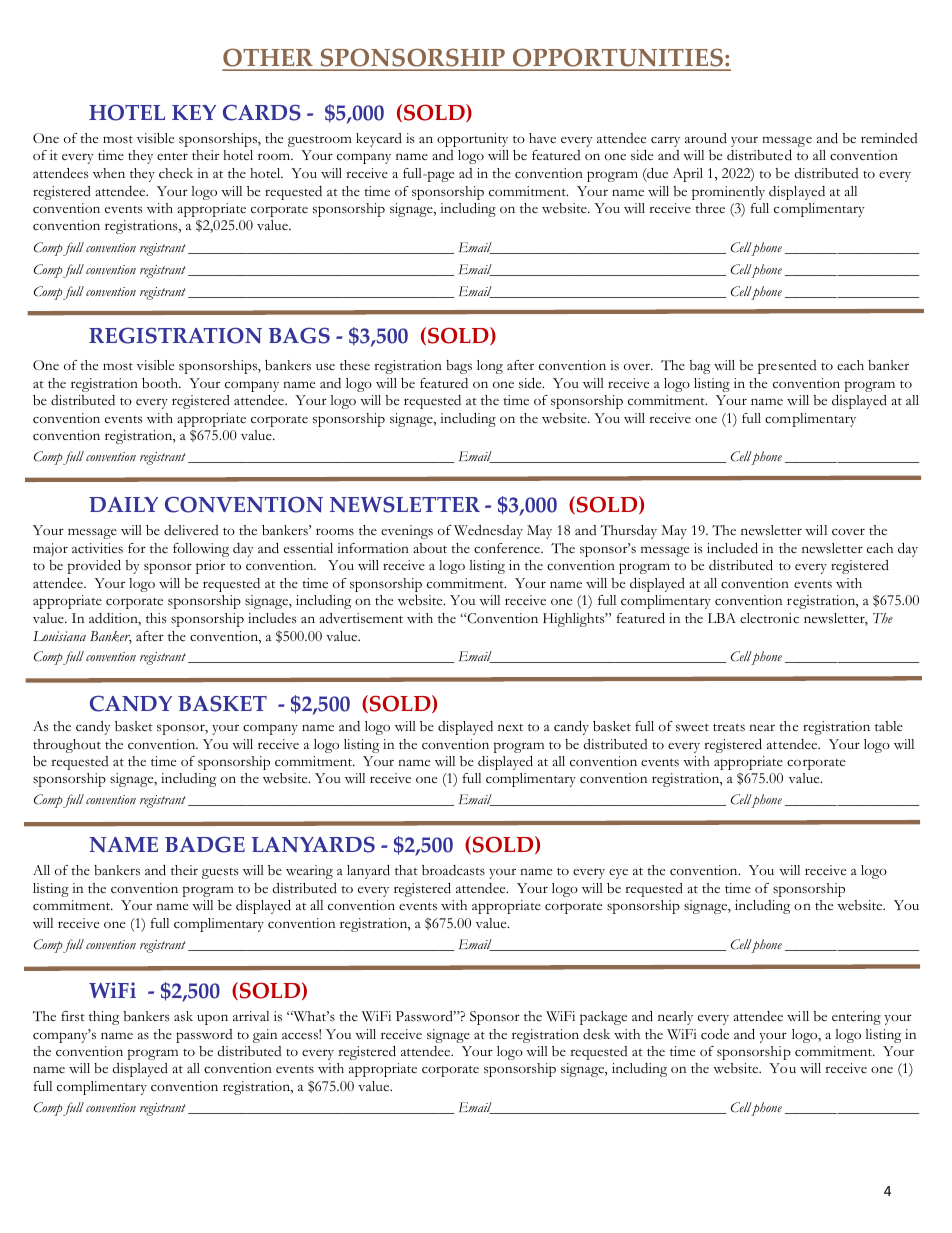 The image size is (952, 1233). What do you see at coordinates (715, 1034) in the page?
I see `code` at bounding box center [715, 1034].
